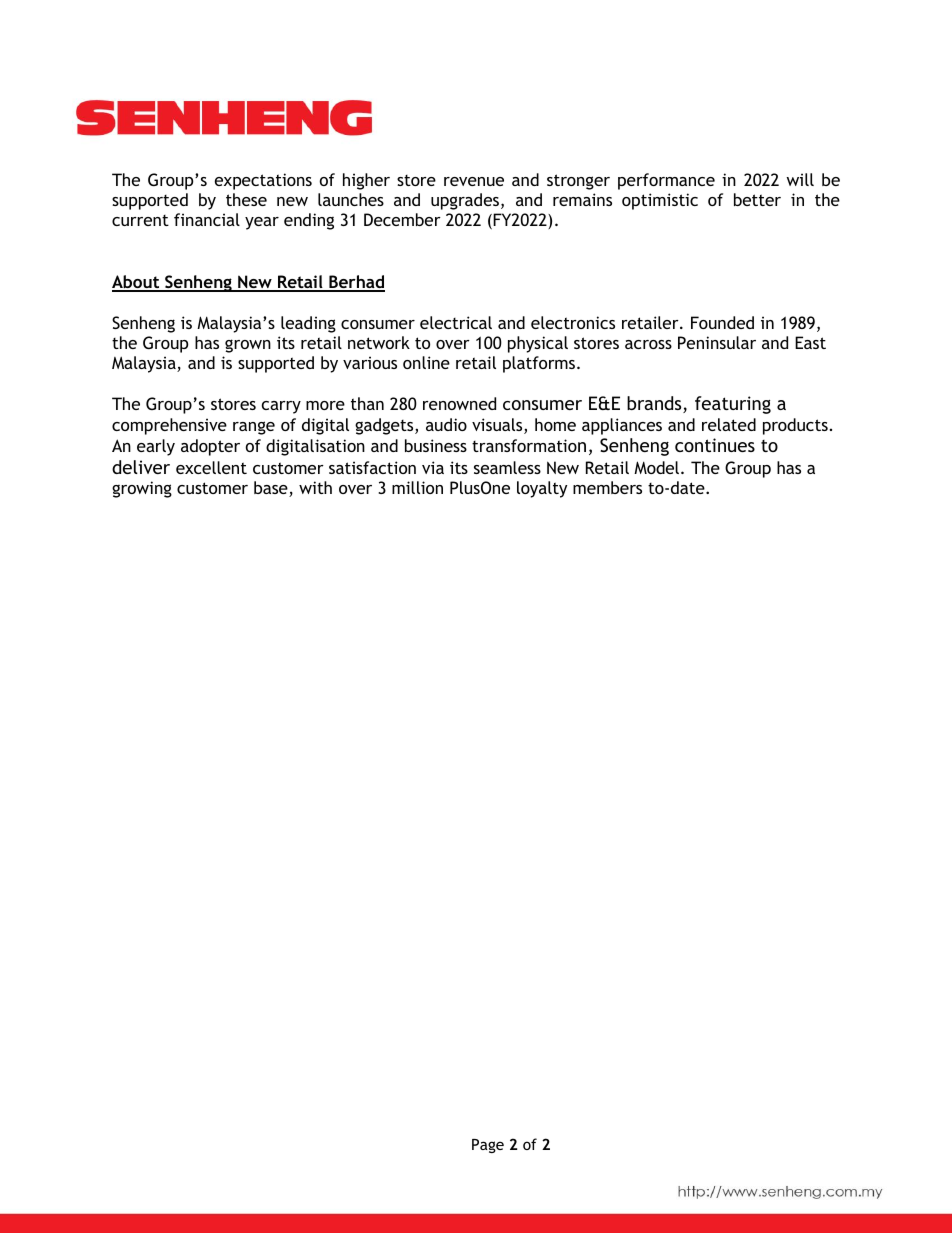 Image resolution: width=952 pixels, height=1233 pixels. I want to click on financial, so click(207, 219).
